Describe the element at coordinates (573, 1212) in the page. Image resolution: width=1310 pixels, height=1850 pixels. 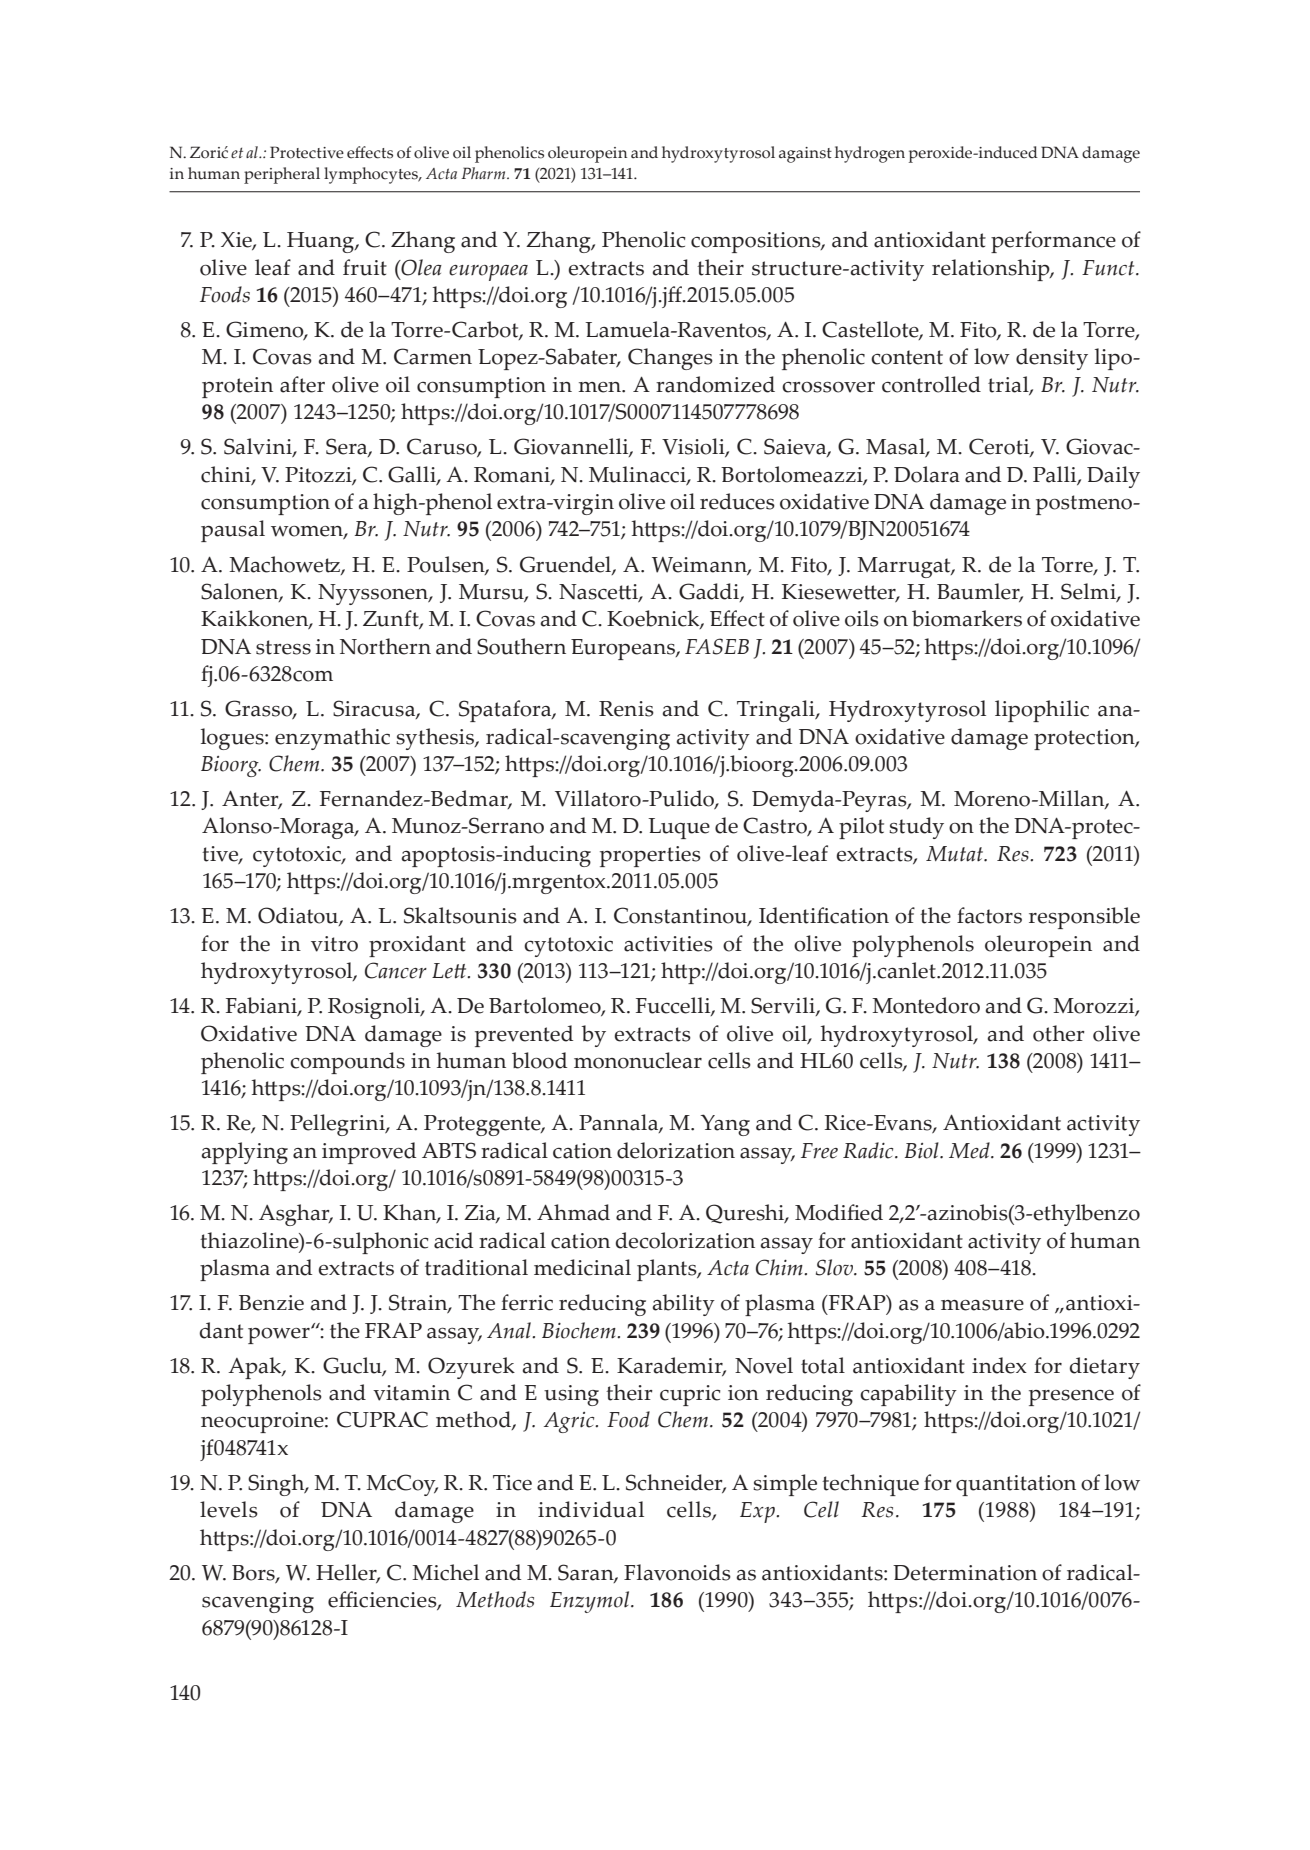
I see `Ahmad` at that location.
